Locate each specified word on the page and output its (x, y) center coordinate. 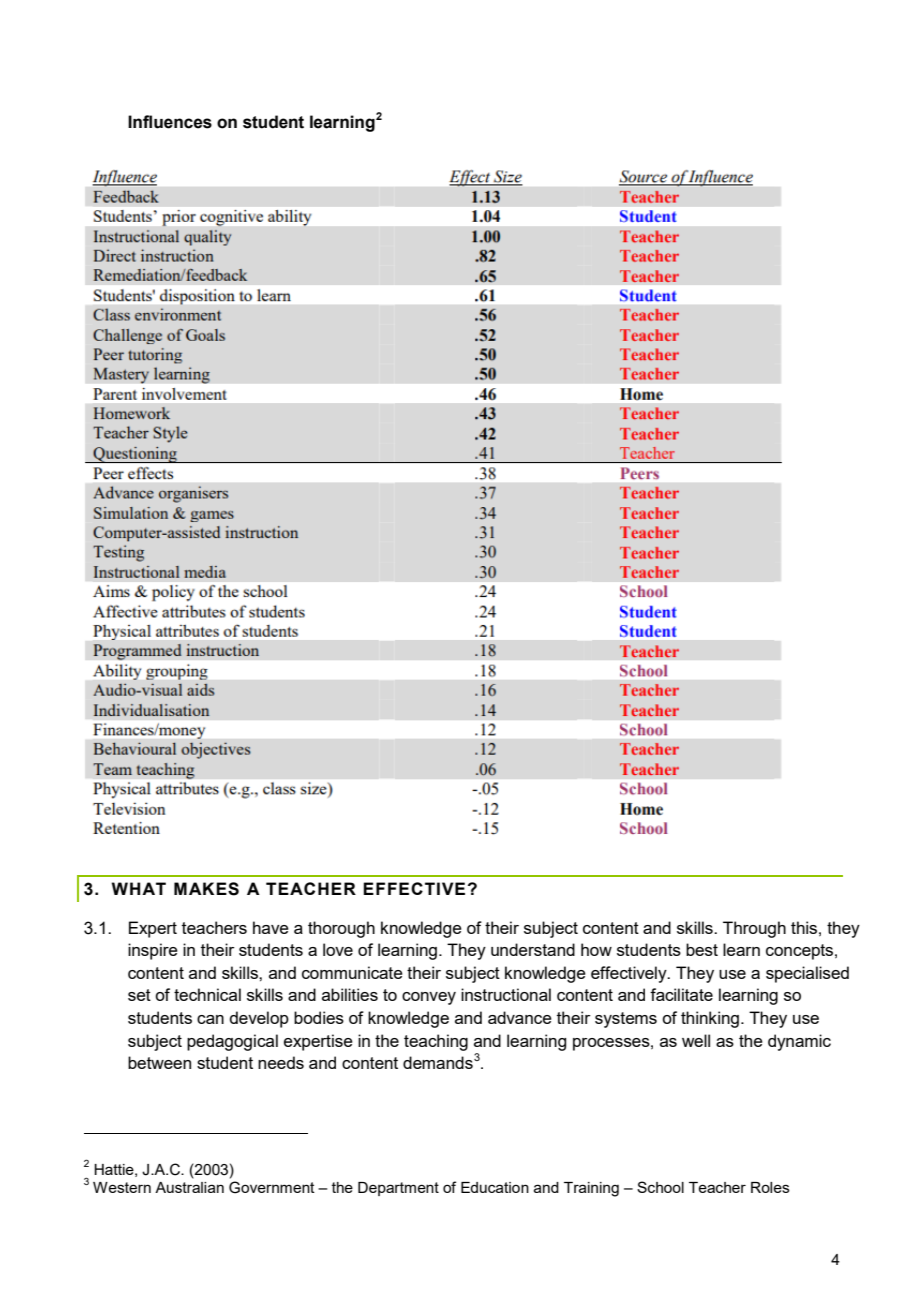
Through (754, 929)
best (702, 949)
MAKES (206, 889)
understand (533, 949)
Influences (170, 122)
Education (495, 1187)
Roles (770, 1187)
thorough (341, 929)
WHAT (138, 888)
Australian (189, 1187)
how (596, 949)
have (271, 927)
